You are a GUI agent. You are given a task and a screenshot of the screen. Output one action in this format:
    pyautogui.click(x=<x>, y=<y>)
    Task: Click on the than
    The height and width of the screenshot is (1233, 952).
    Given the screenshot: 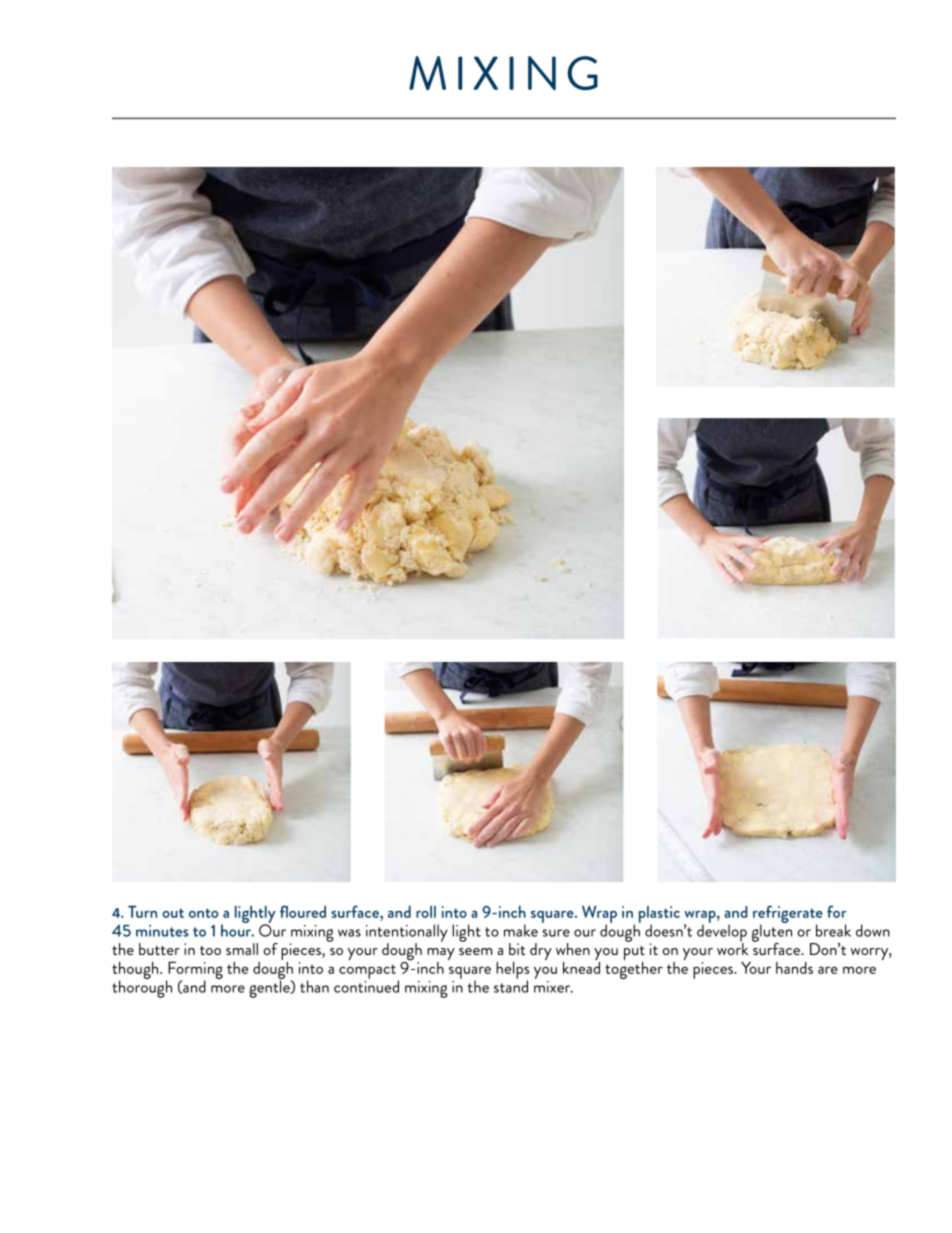 What is the action you would take?
    pyautogui.click(x=314, y=986)
